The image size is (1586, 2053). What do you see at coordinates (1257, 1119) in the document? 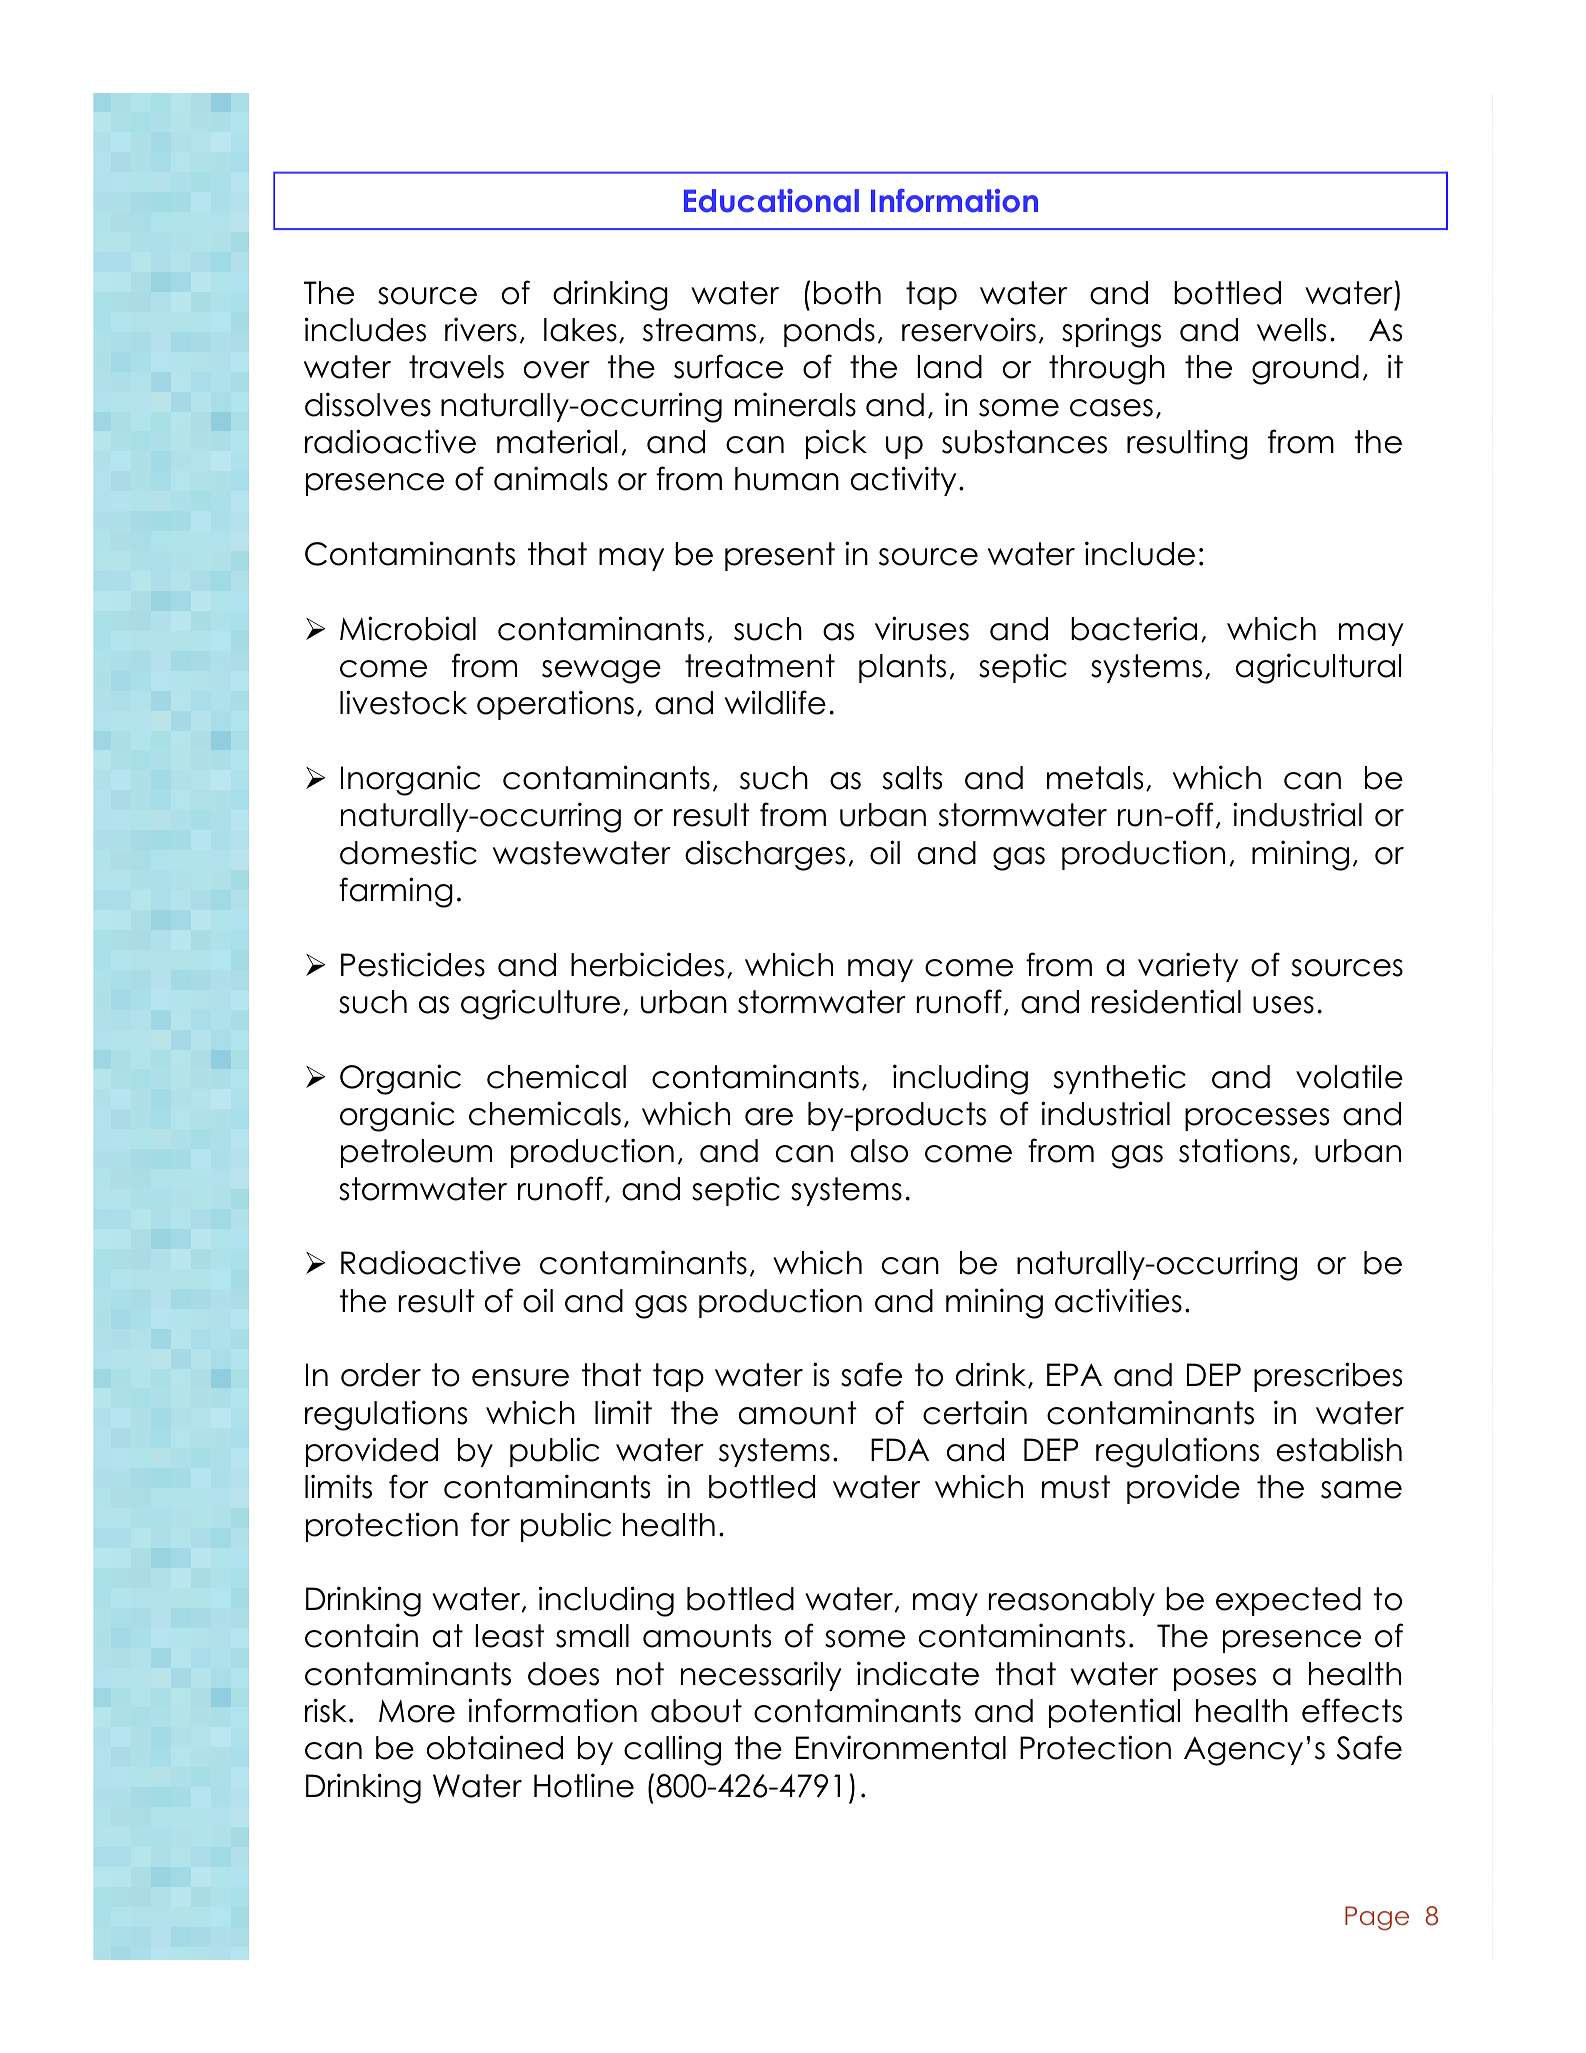
I see `processes` at bounding box center [1257, 1119].
